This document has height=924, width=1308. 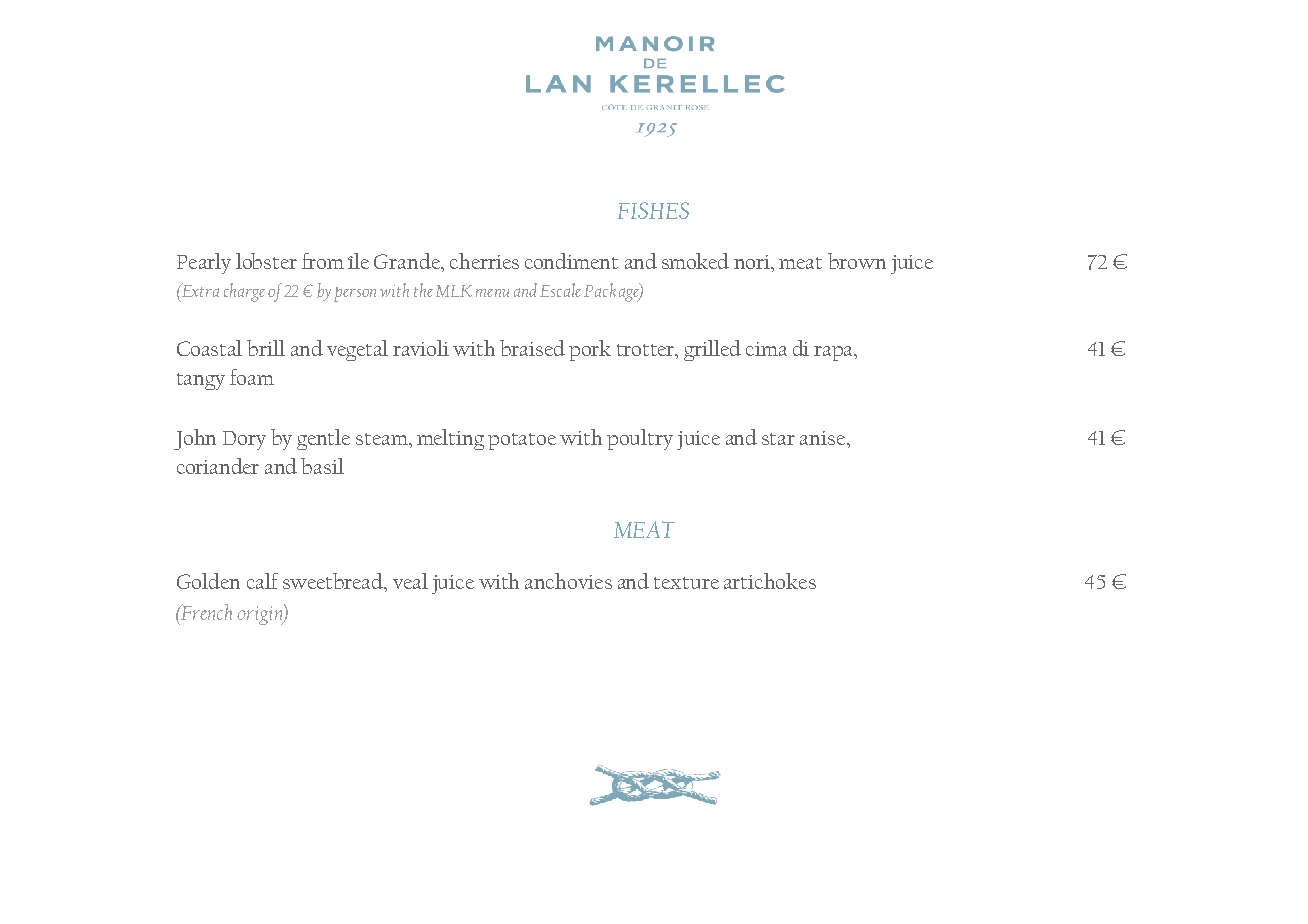 I want to click on anise, so click(x=824, y=438).
